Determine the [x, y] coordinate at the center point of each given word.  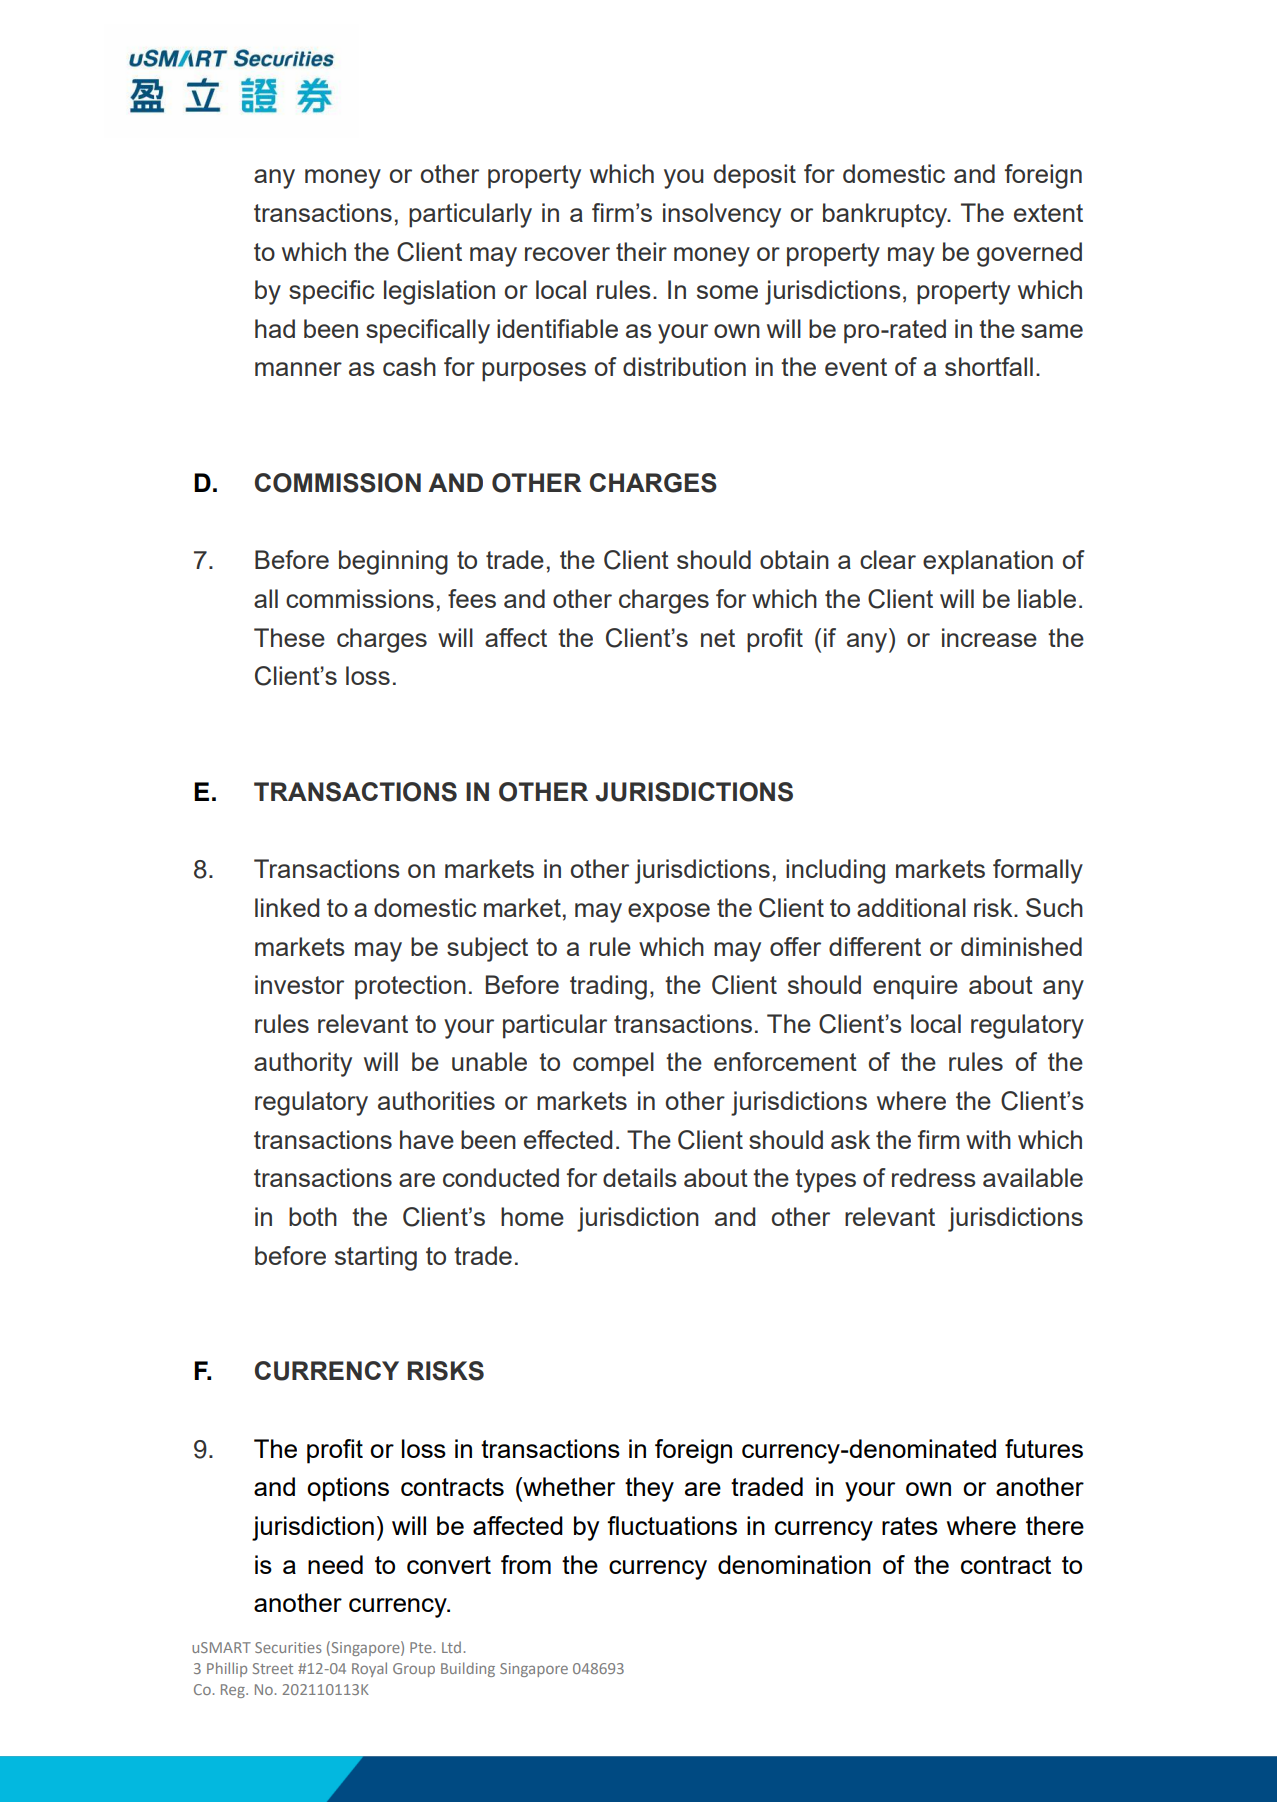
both [313, 1216]
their [641, 251]
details [640, 1177]
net [718, 638]
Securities [288, 1647]
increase [989, 637]
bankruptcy [886, 215]
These [289, 637]
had [275, 328]
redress [934, 1177]
